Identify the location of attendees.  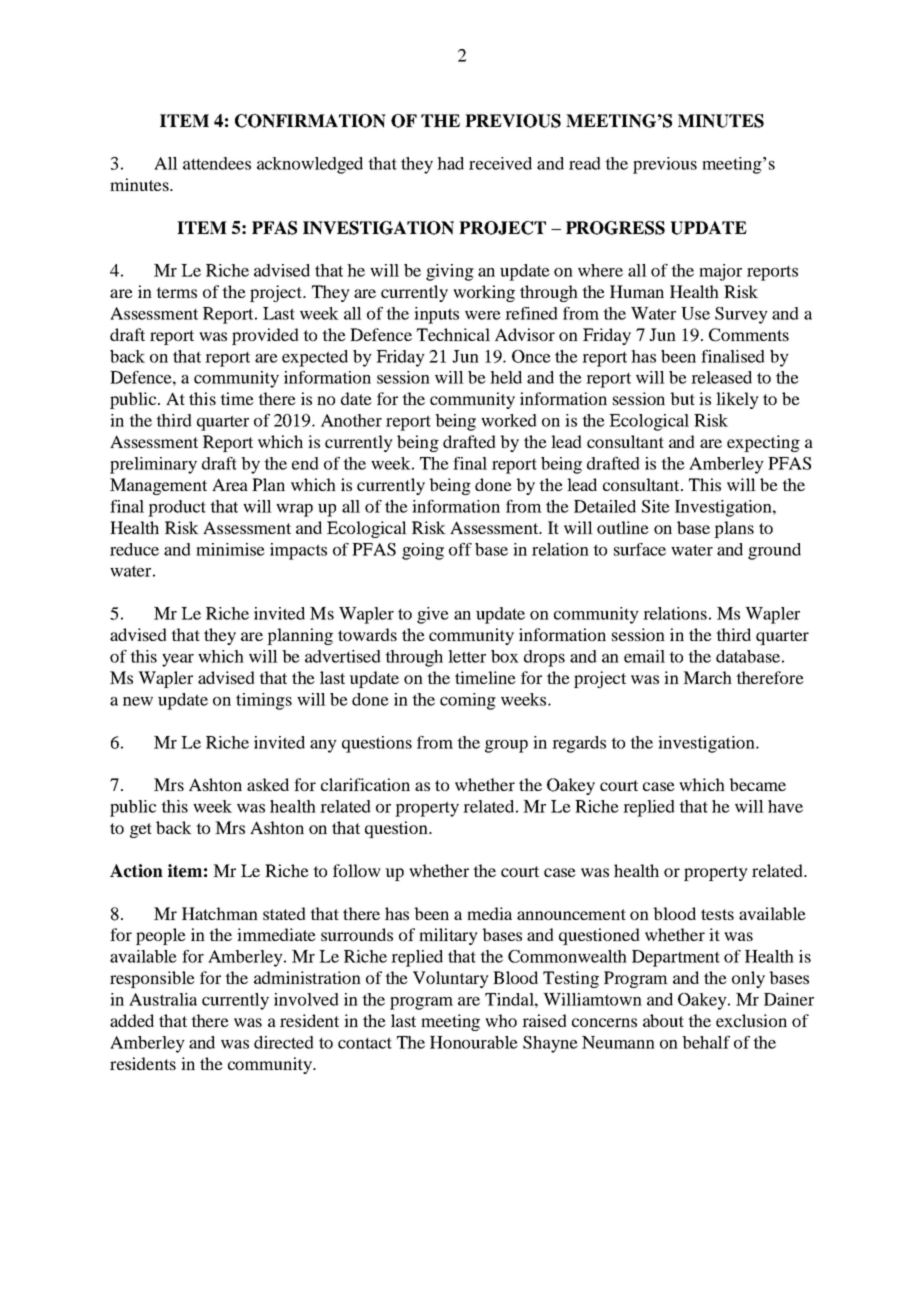
(217, 163).
